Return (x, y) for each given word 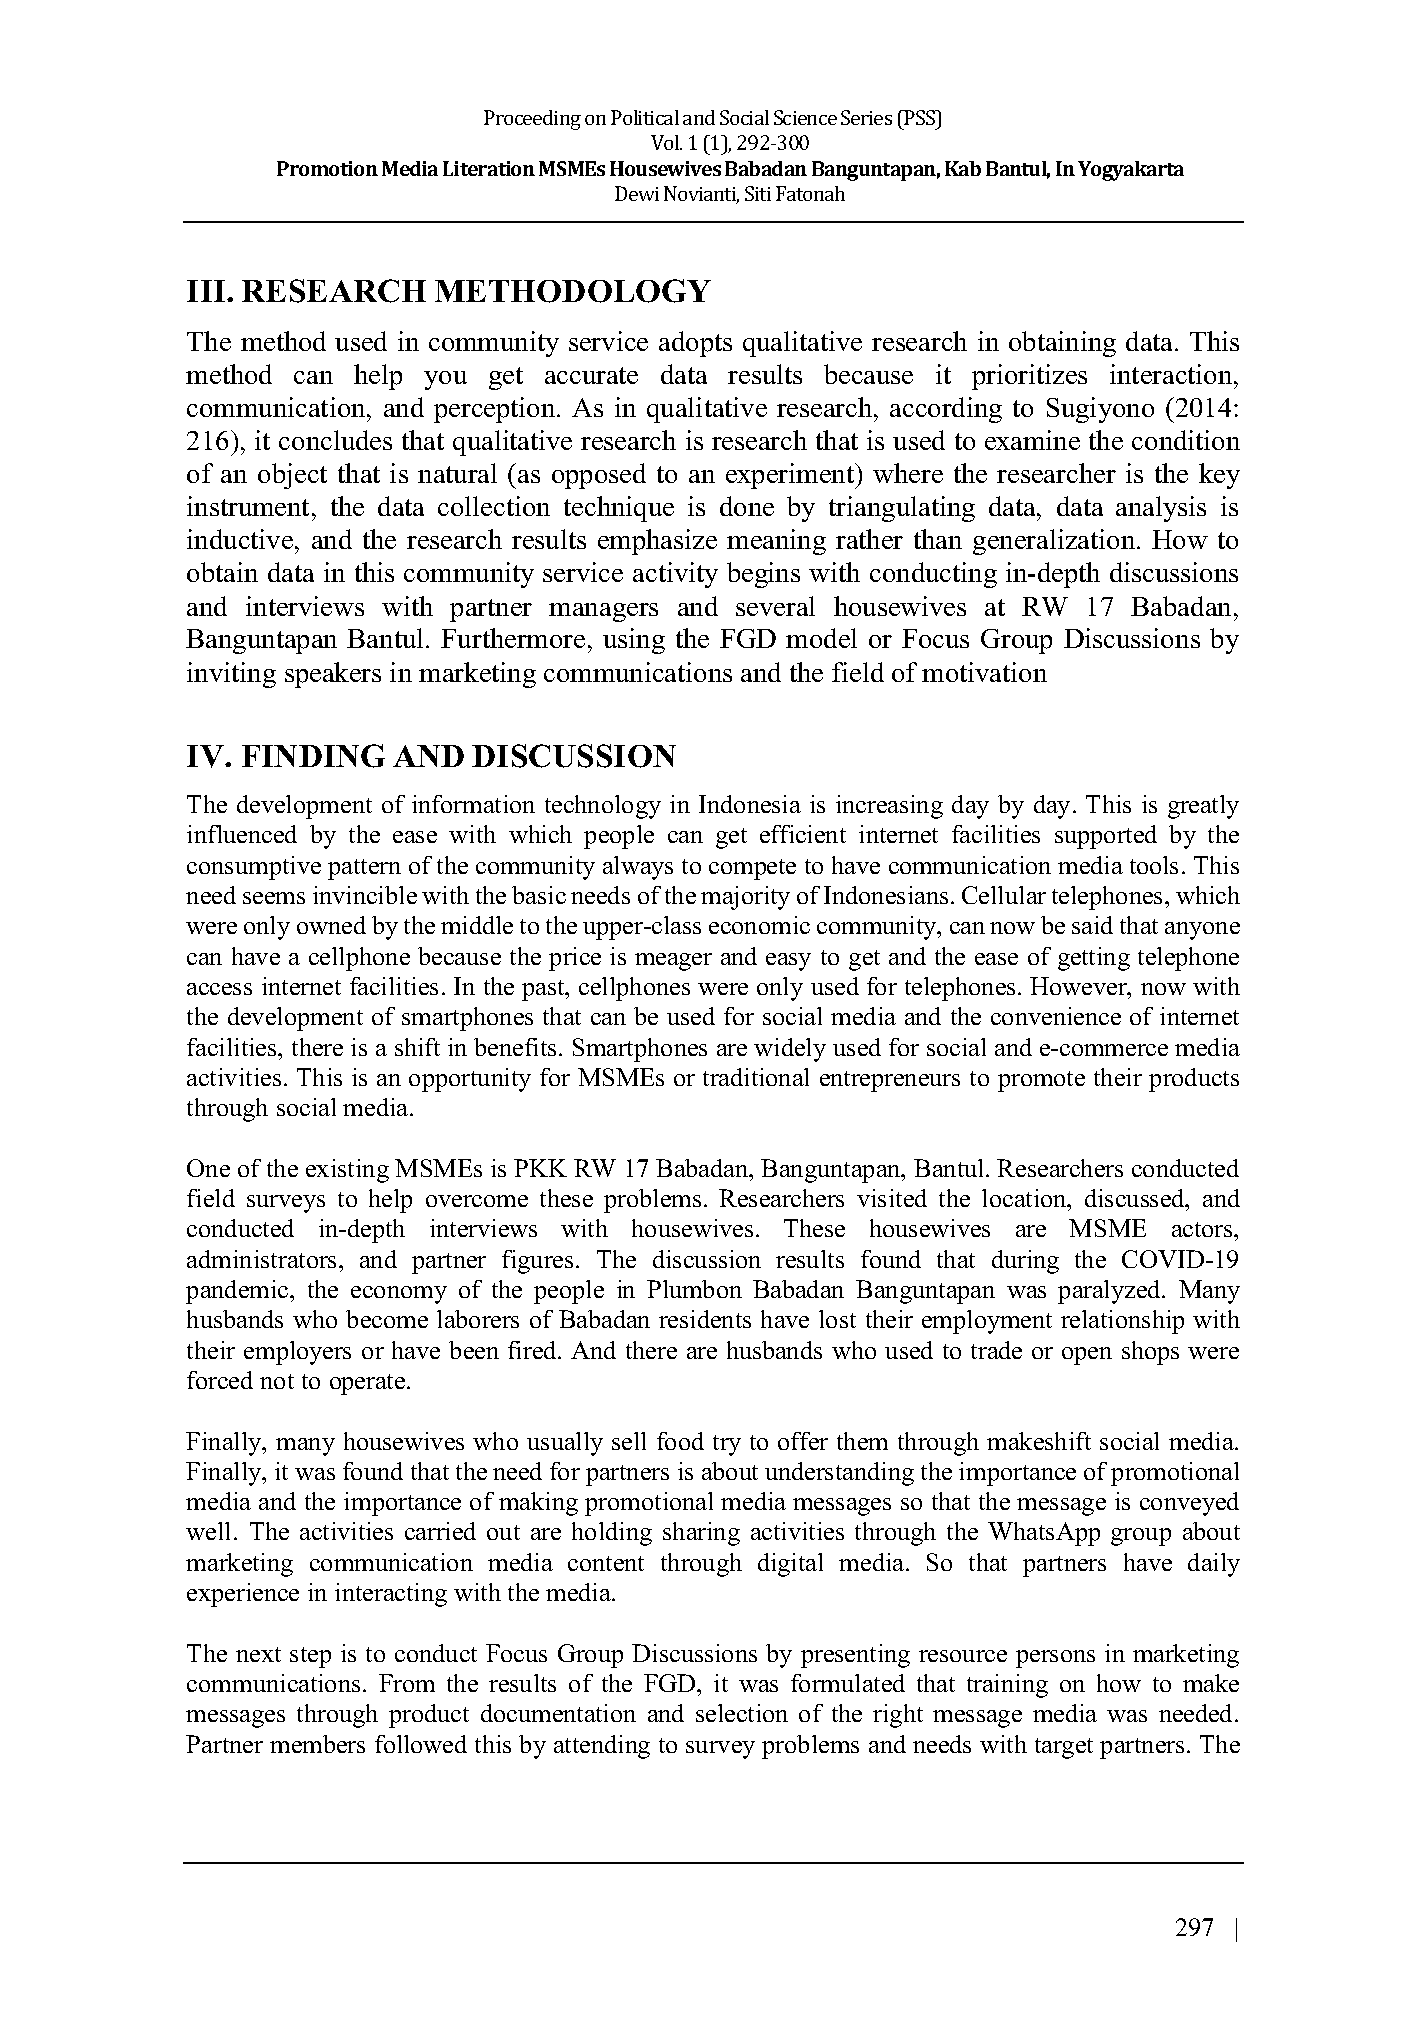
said (1092, 925)
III (207, 291)
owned (331, 925)
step (310, 1657)
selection (742, 1713)
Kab (963, 168)
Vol (666, 142)
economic (759, 925)
